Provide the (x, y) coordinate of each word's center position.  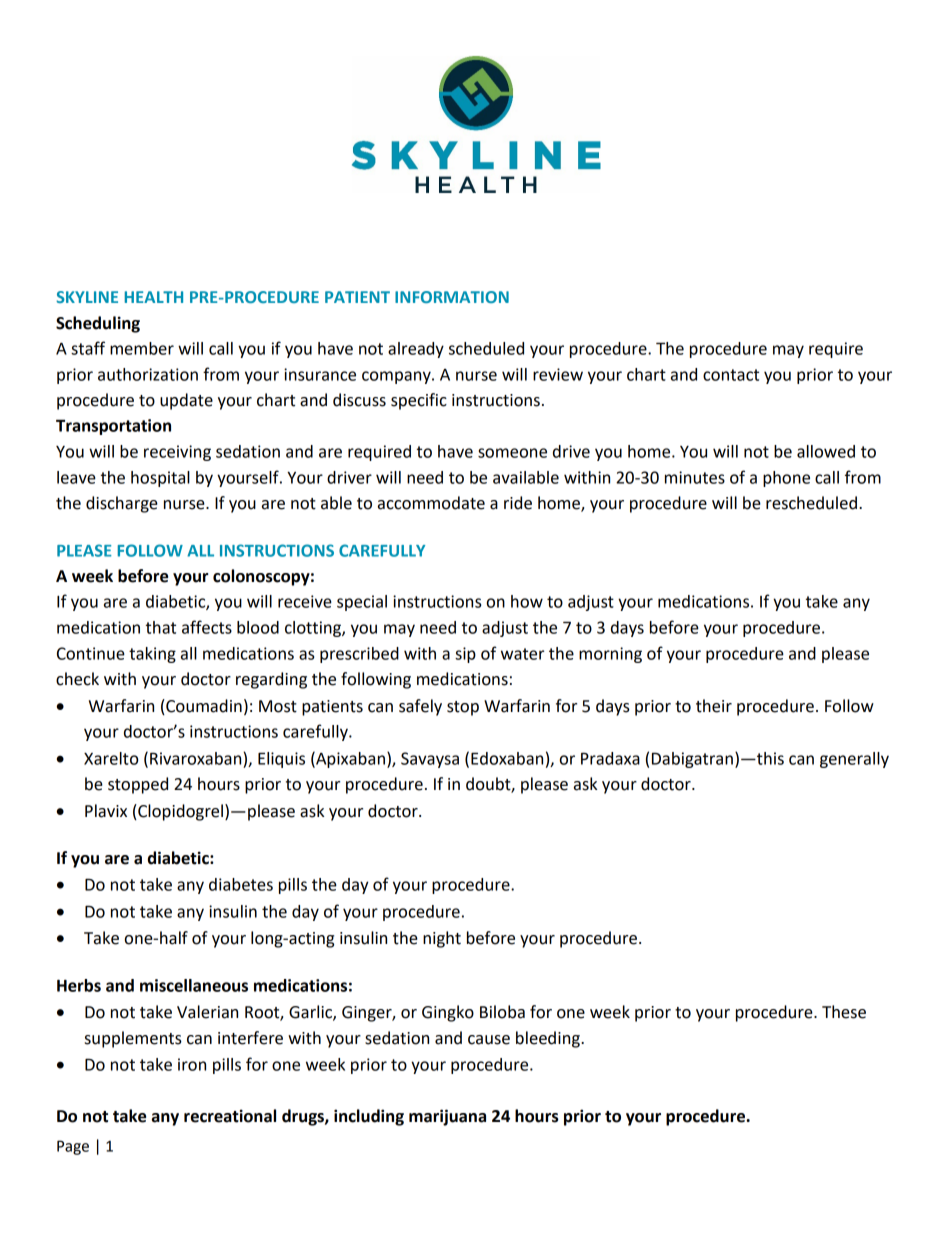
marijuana (447, 1117)
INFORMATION (452, 297)
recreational (230, 1116)
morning (610, 655)
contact (731, 375)
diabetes (241, 884)
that (161, 627)
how (527, 601)
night (442, 939)
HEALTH (153, 297)
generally (854, 760)
